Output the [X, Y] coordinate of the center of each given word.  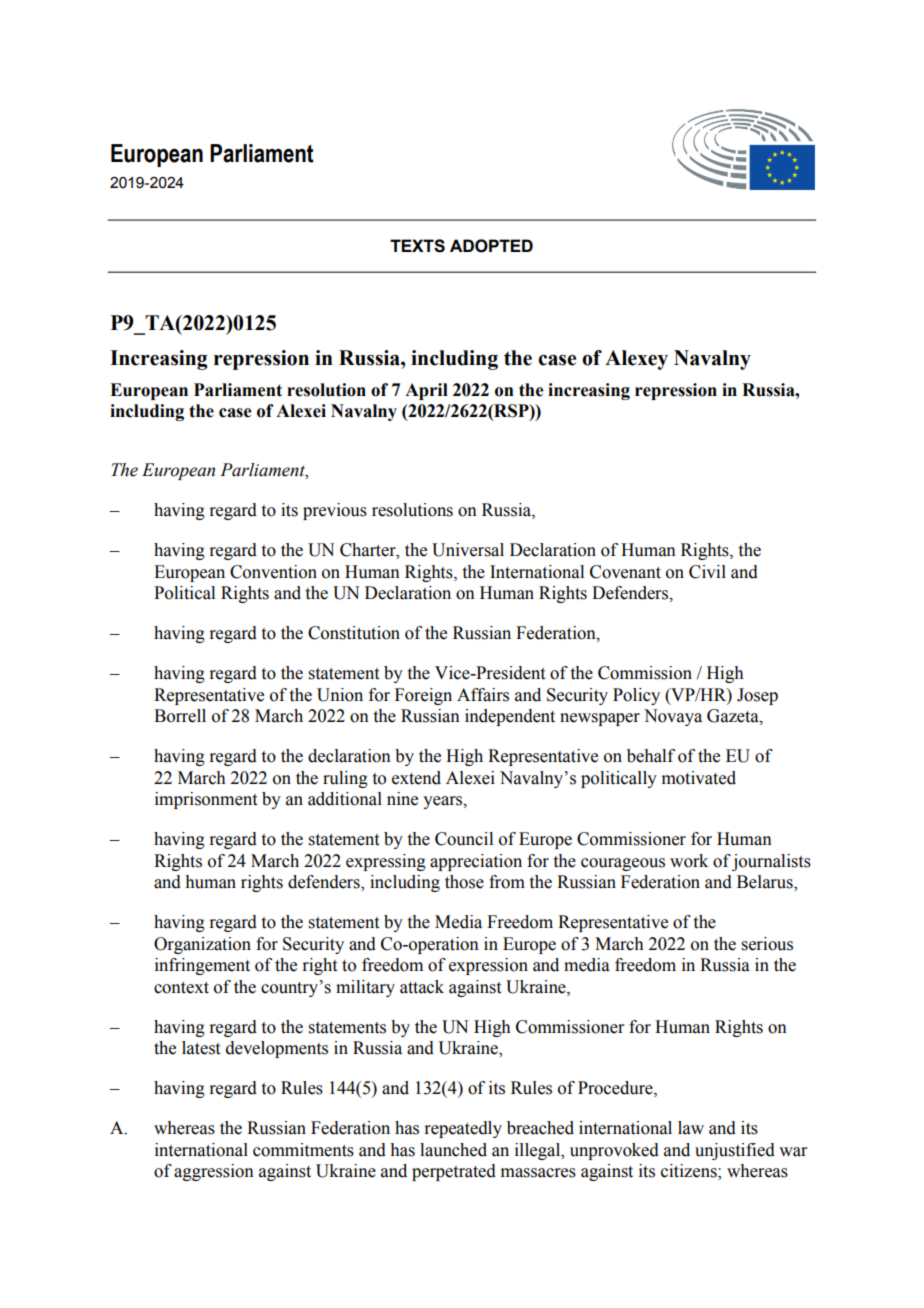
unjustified [735, 1151]
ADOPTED [491, 246]
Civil [707, 572]
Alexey [636, 360]
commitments [303, 1150]
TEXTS [417, 246]
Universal [468, 550]
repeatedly [463, 1129]
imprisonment [206, 800]
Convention [273, 572]
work [689, 861]
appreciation [476, 862]
